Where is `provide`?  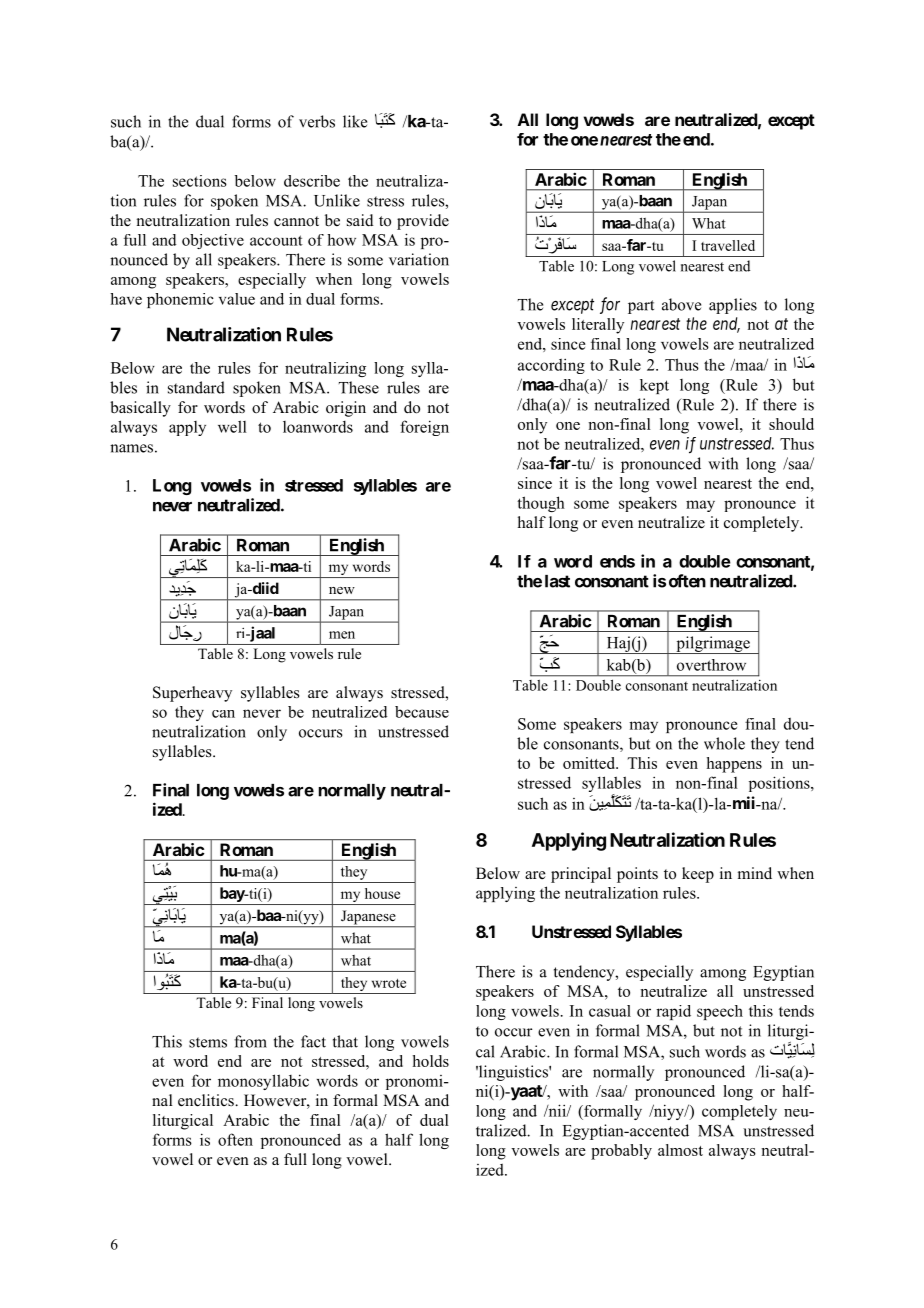
provide is located at coordinates (423, 222).
